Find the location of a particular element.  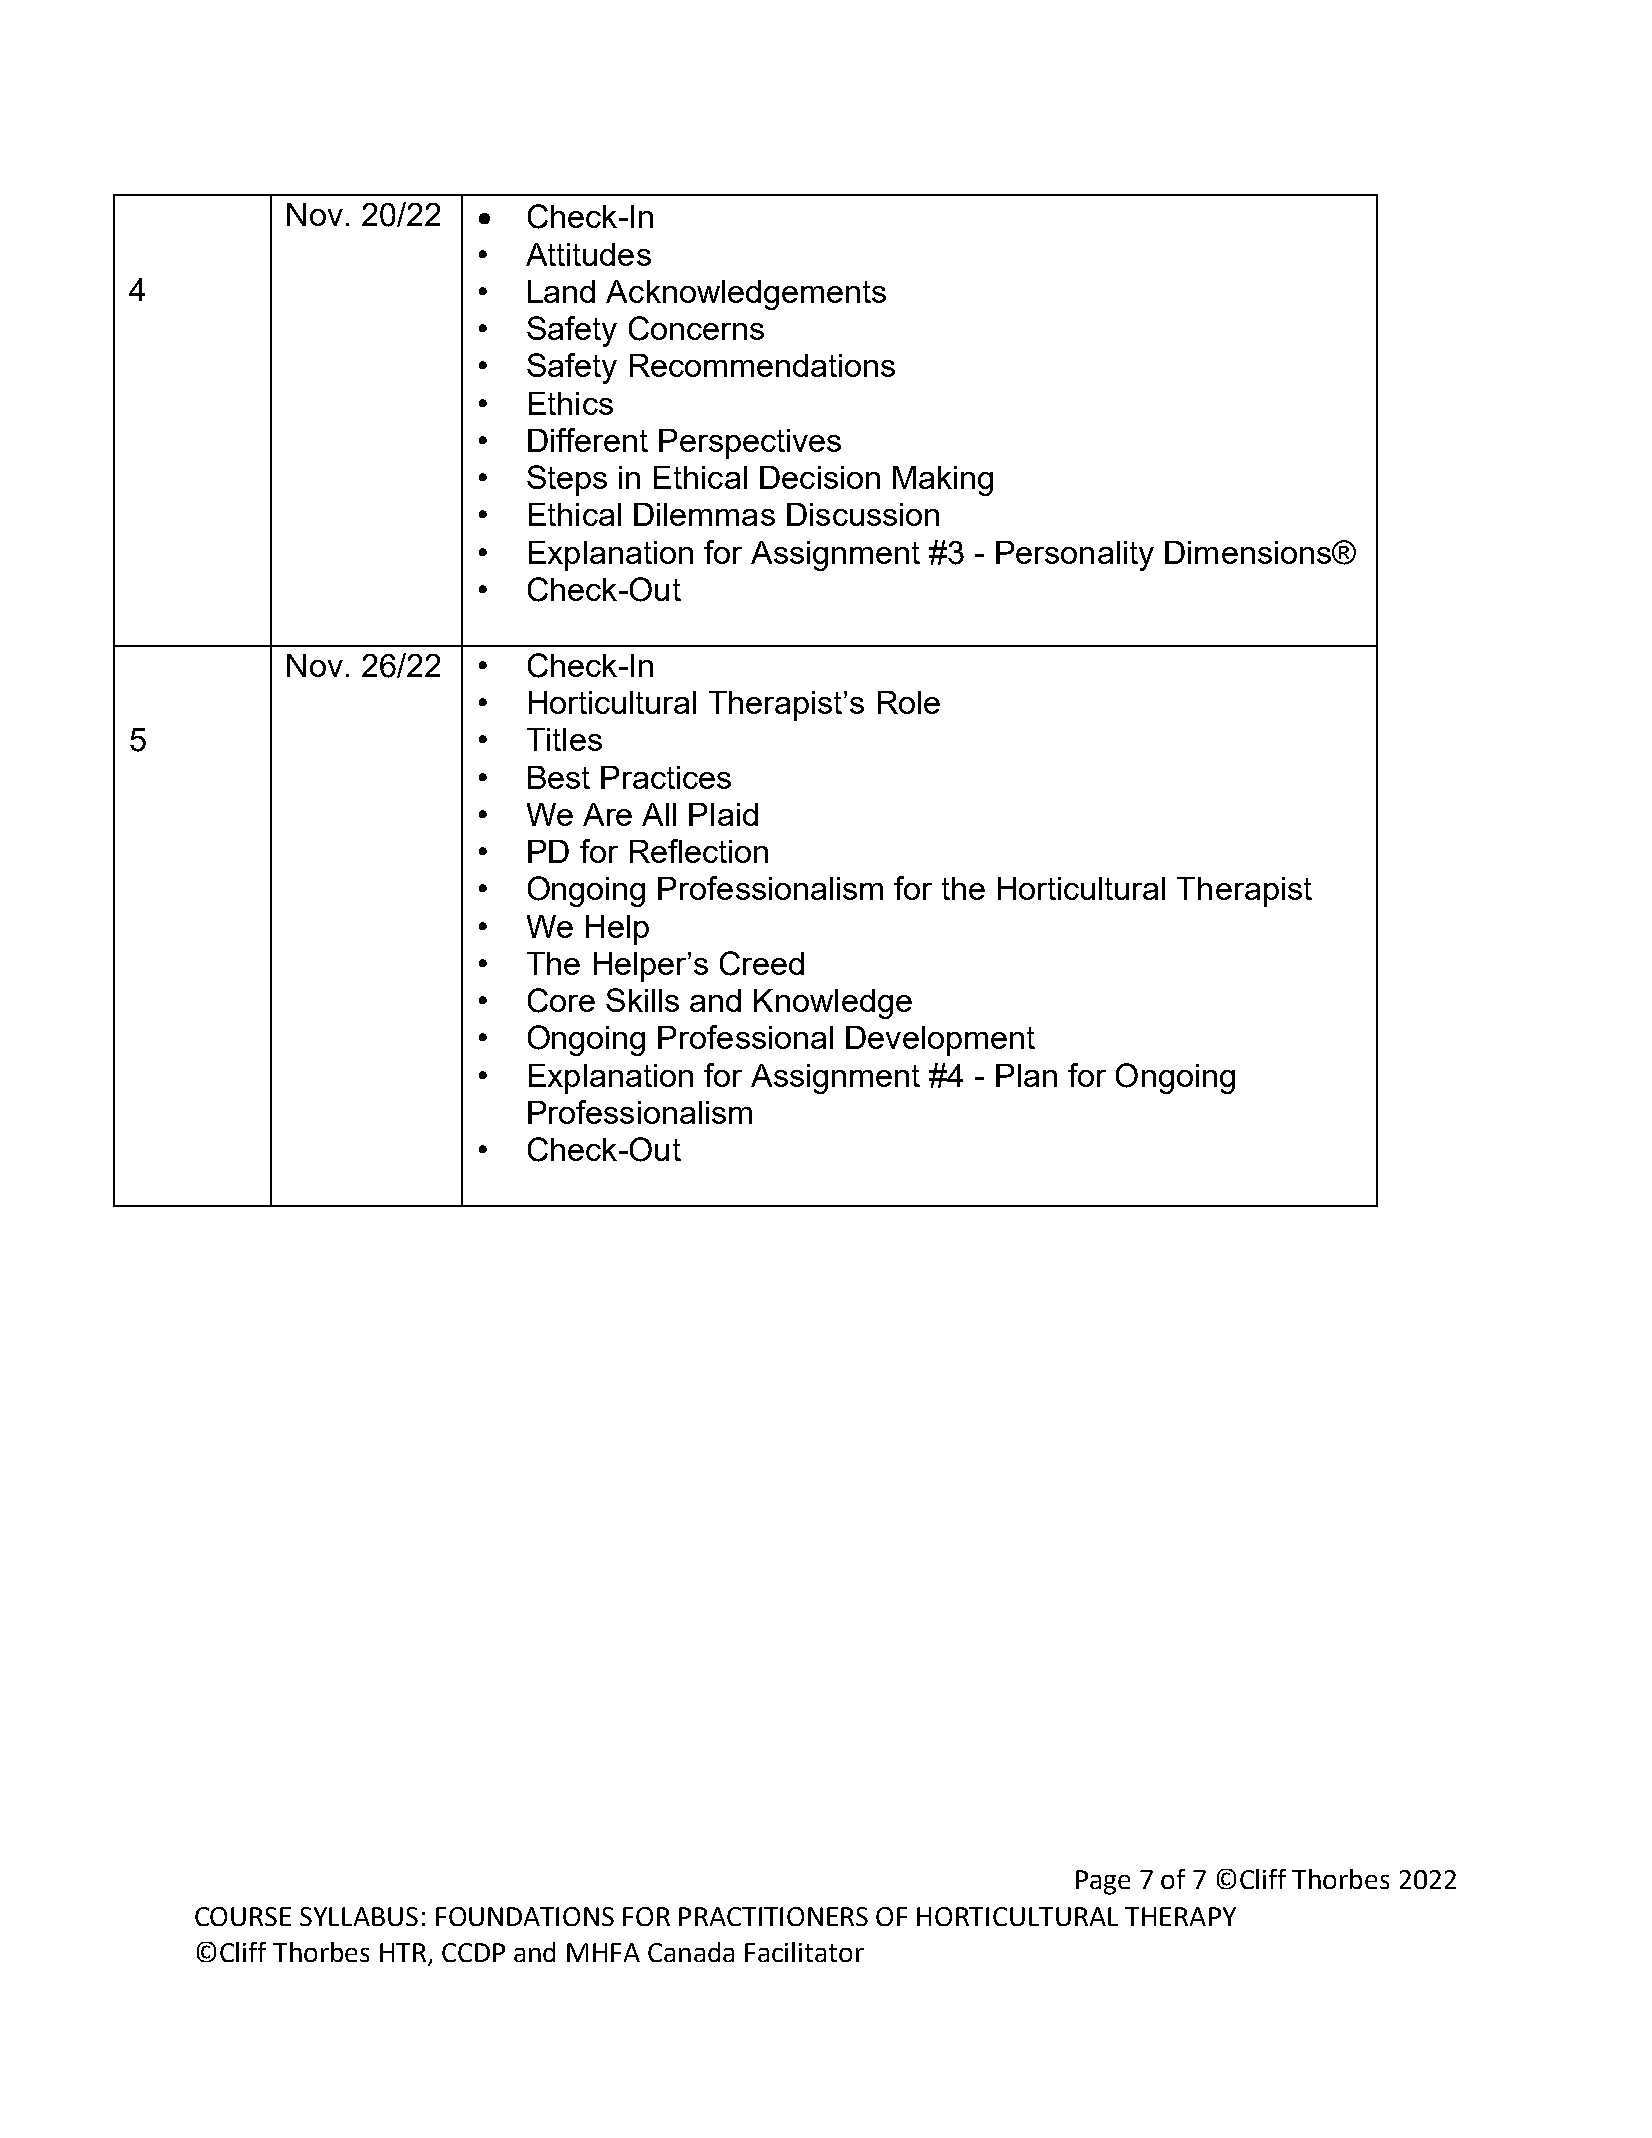

Making is located at coordinates (943, 481).
